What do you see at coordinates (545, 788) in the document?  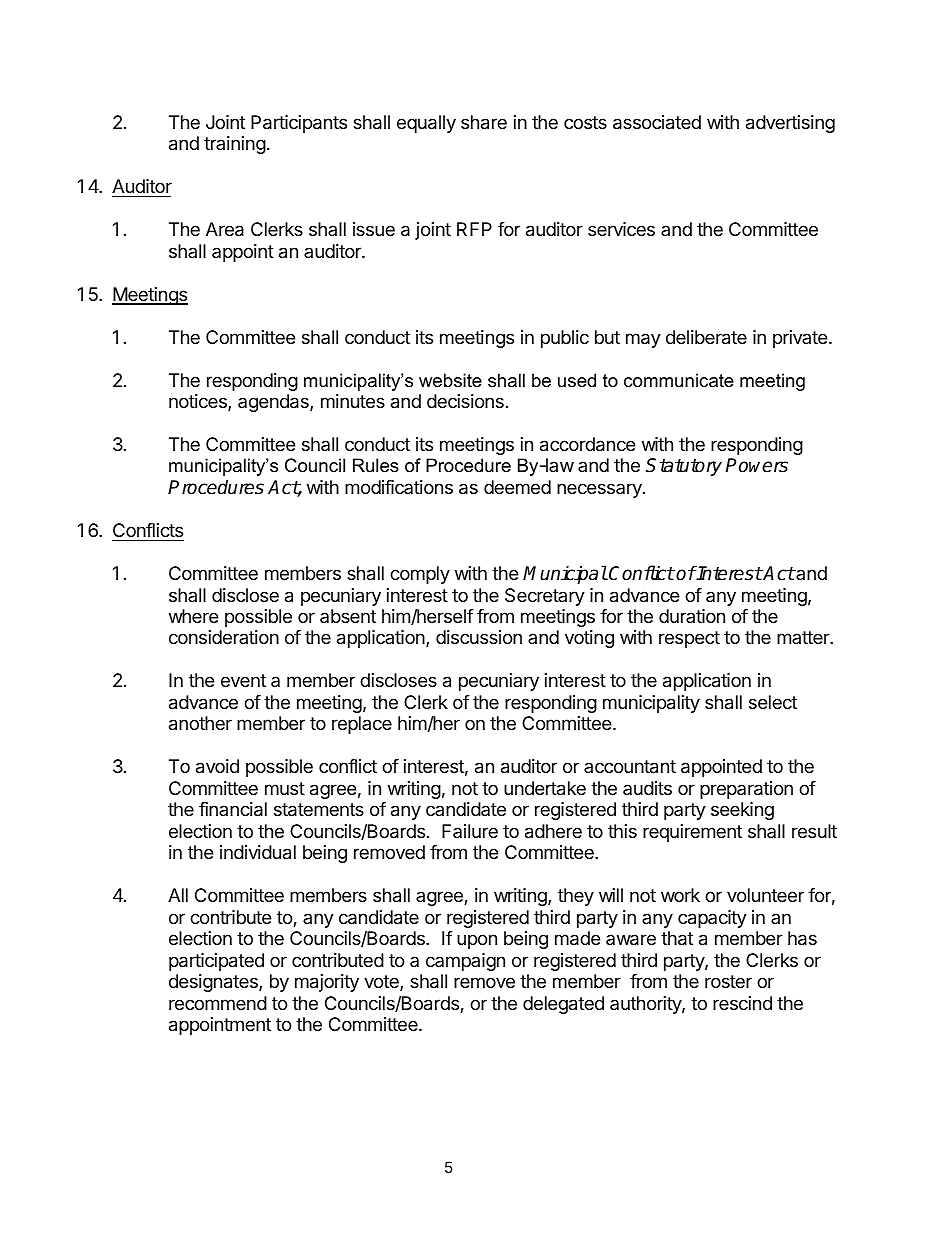 I see `undertake` at bounding box center [545, 788].
